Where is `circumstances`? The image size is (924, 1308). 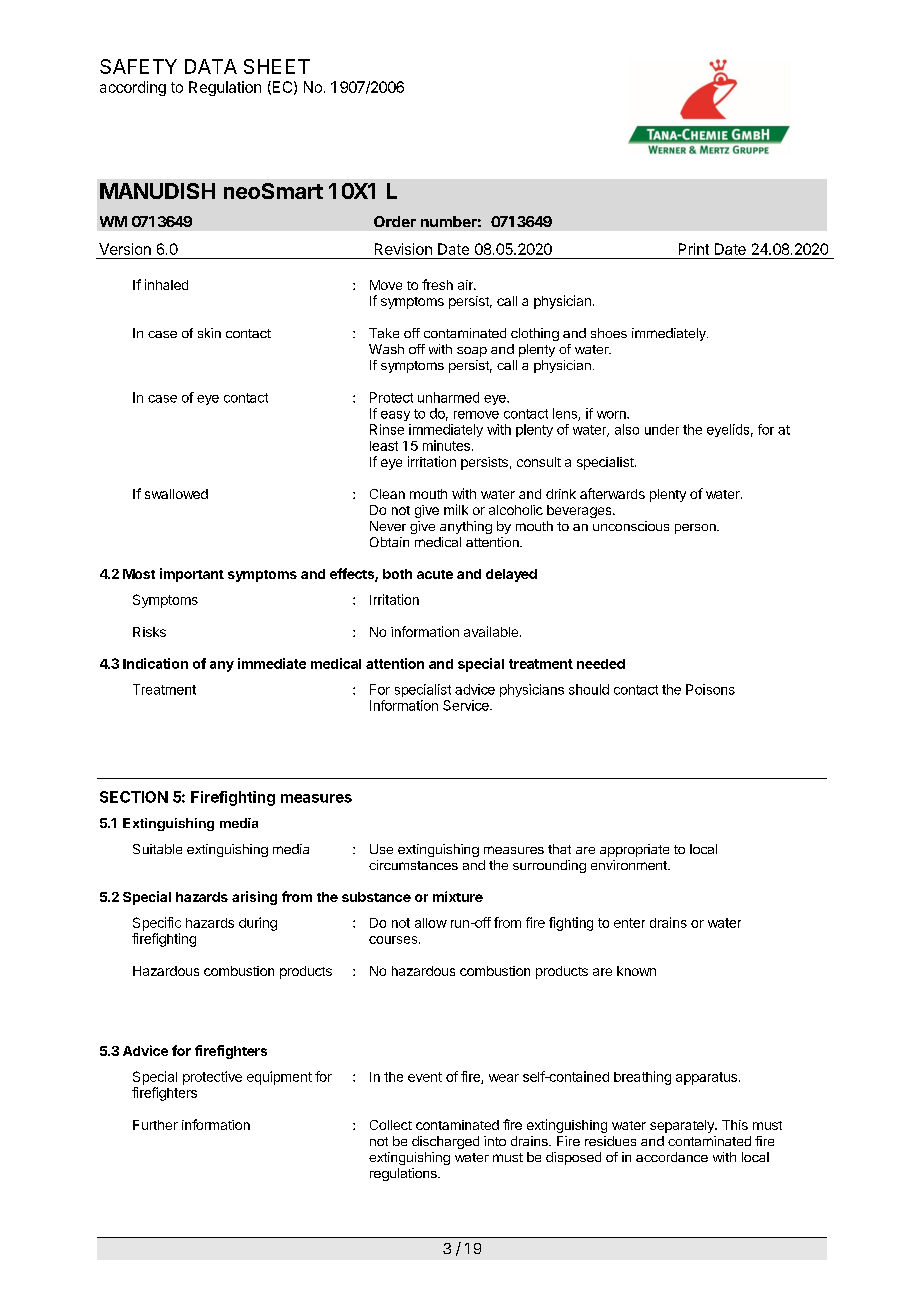 circumstances is located at coordinates (413, 865).
